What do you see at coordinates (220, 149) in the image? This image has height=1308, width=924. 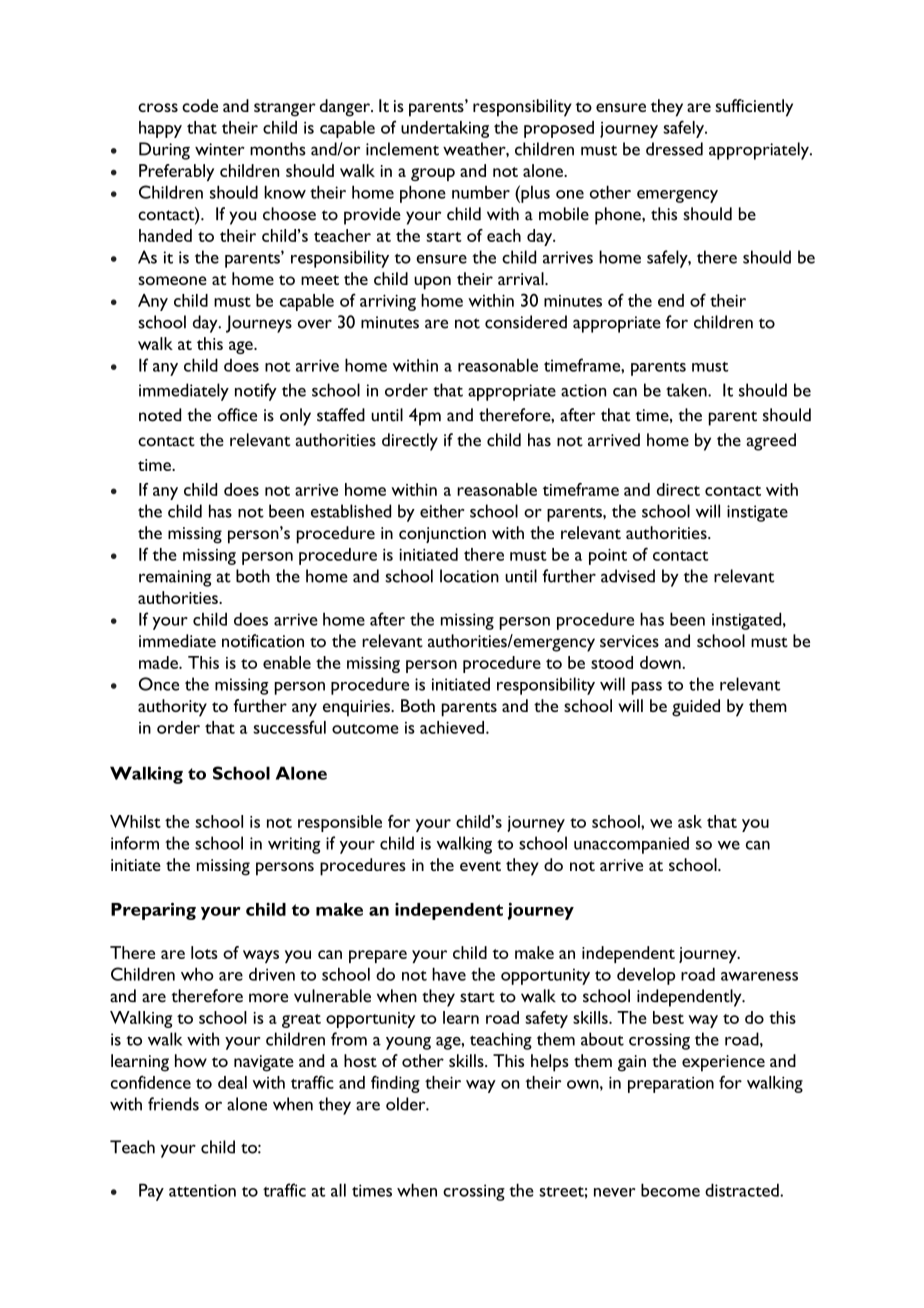 I see `winter` at bounding box center [220, 149].
